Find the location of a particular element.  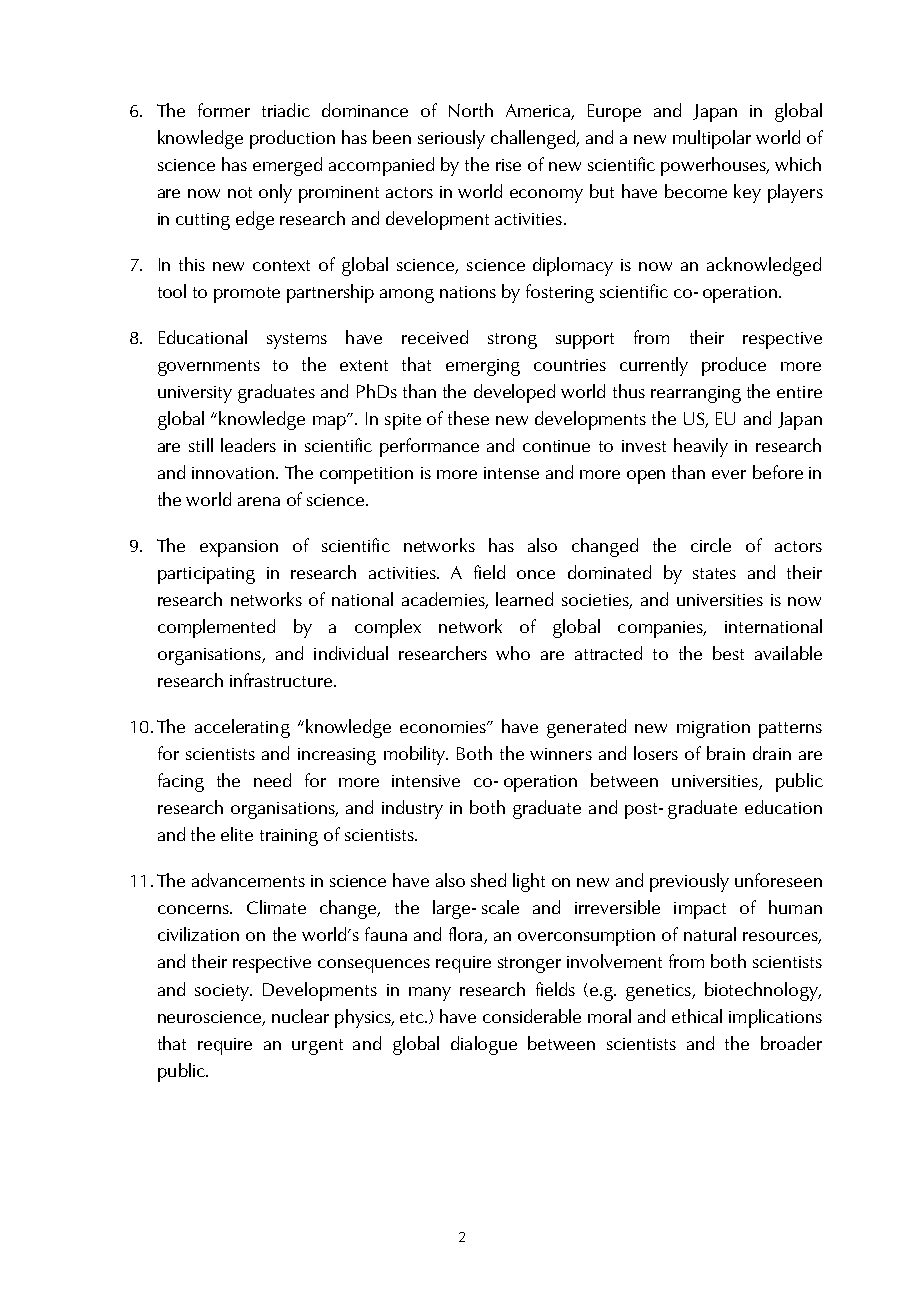

society is located at coordinates (223, 992).
